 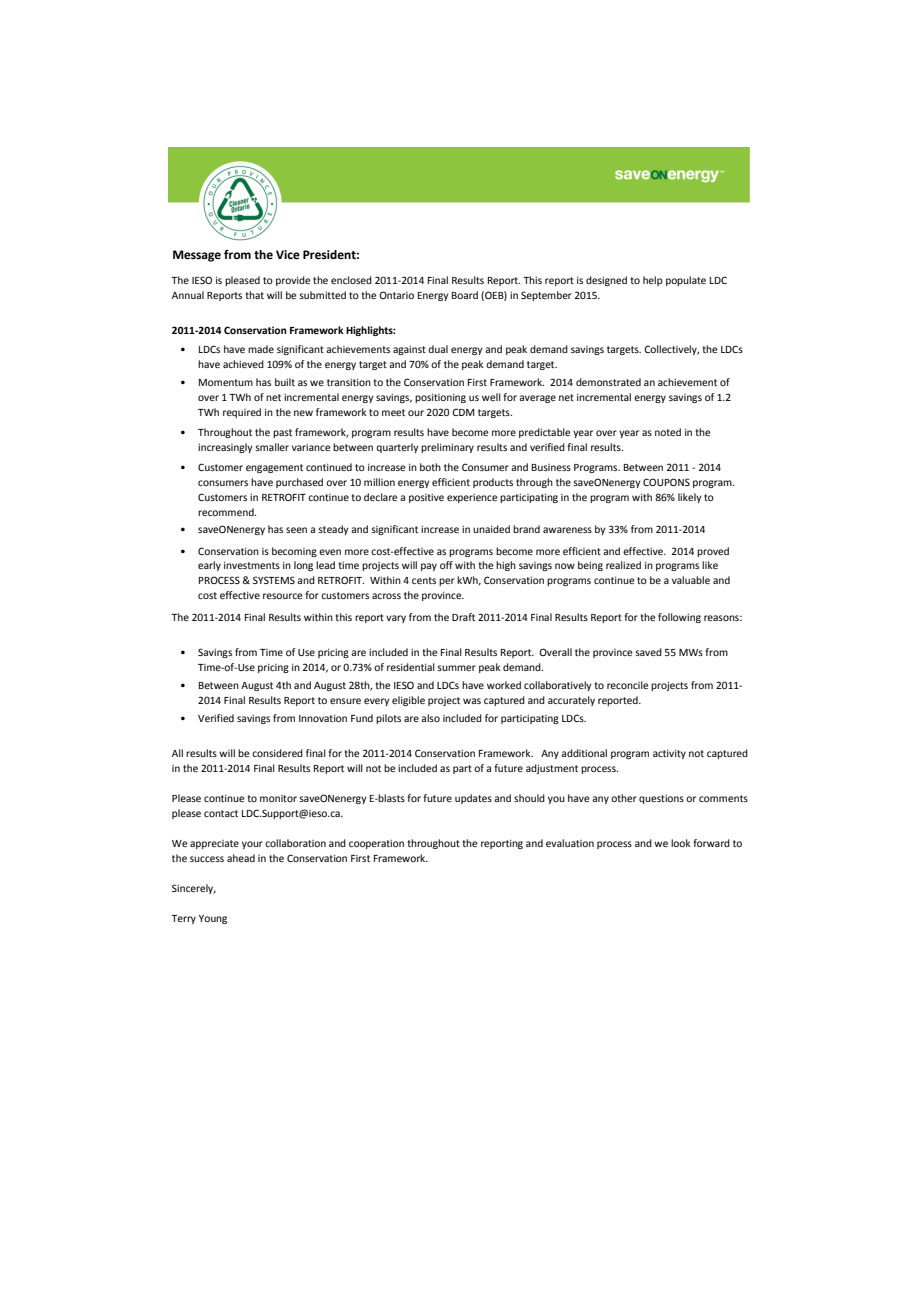 I want to click on SYSTEMS, so click(x=274, y=580).
